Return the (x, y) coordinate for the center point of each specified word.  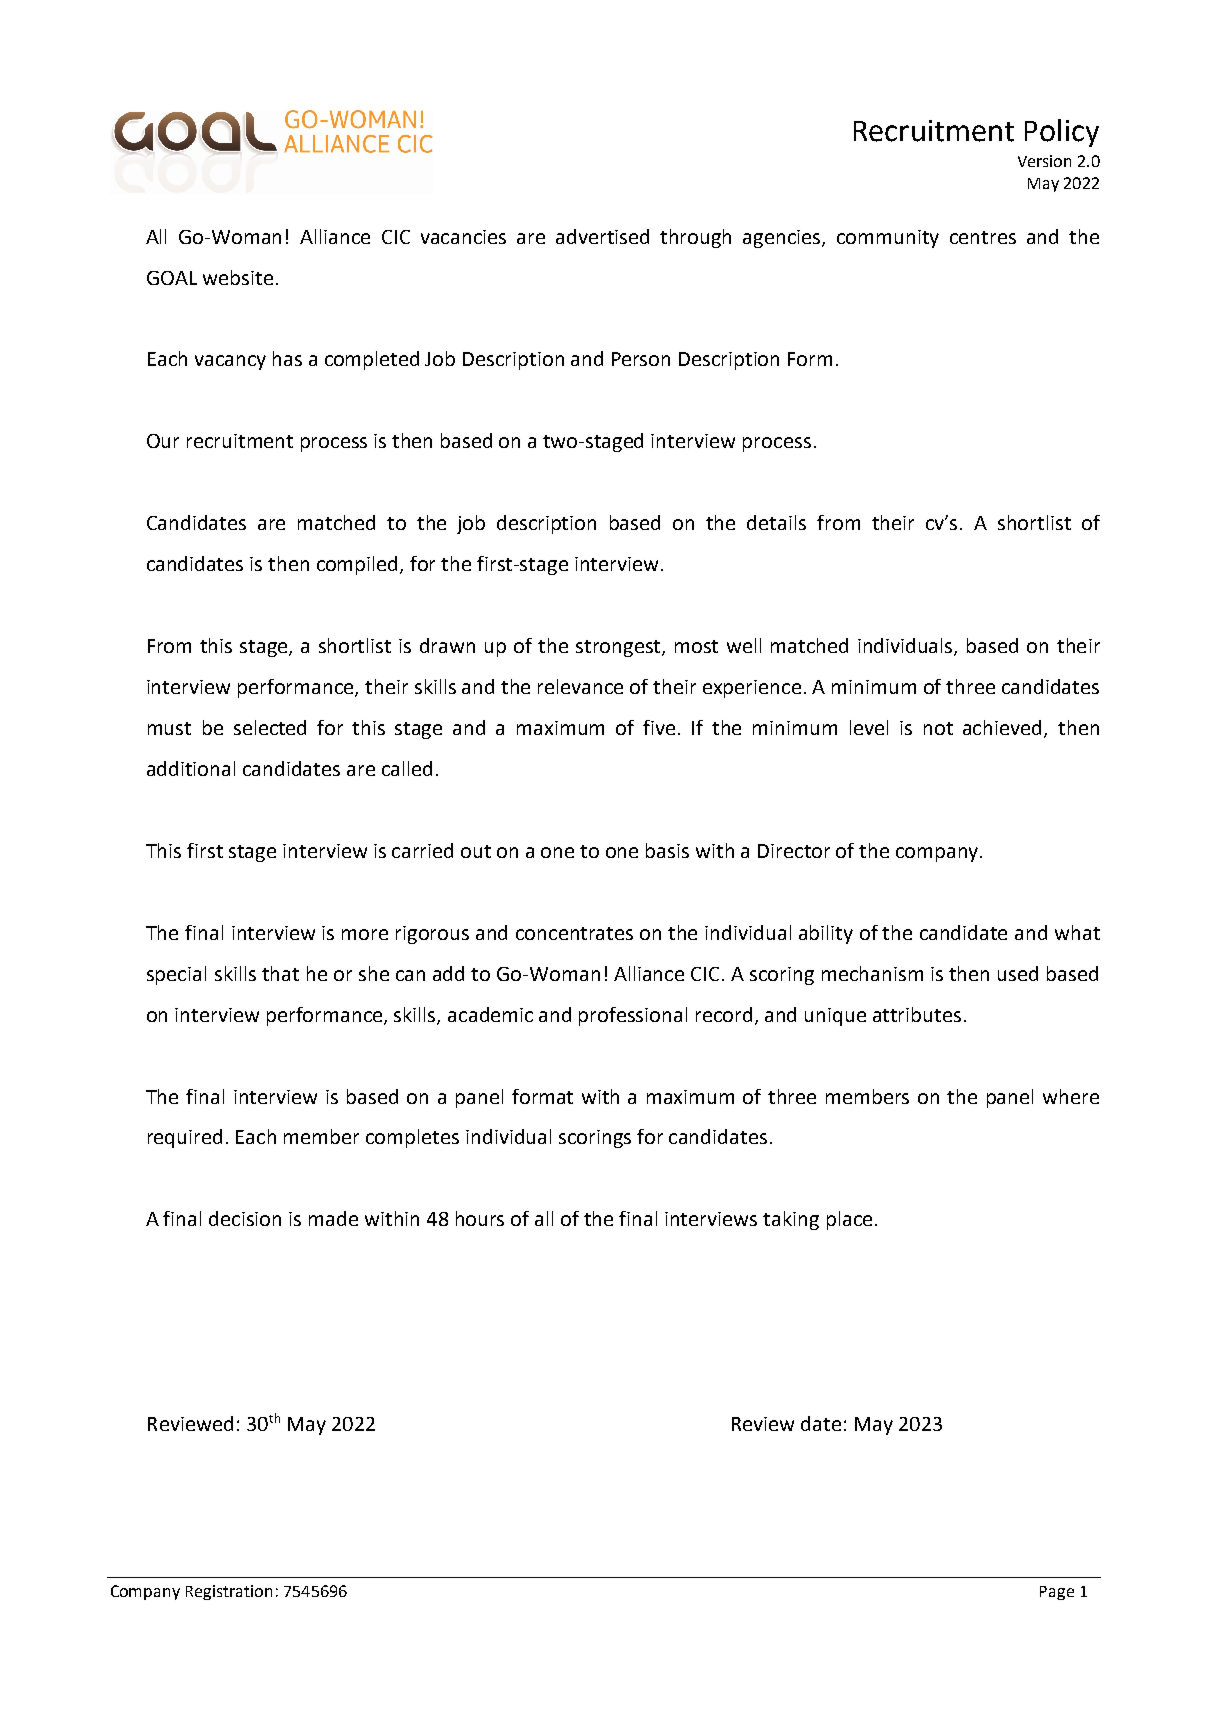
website (238, 277)
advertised (602, 236)
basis (667, 850)
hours (480, 1218)
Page (1057, 1593)
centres (983, 237)
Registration (229, 1592)
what (1077, 932)
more (365, 934)
